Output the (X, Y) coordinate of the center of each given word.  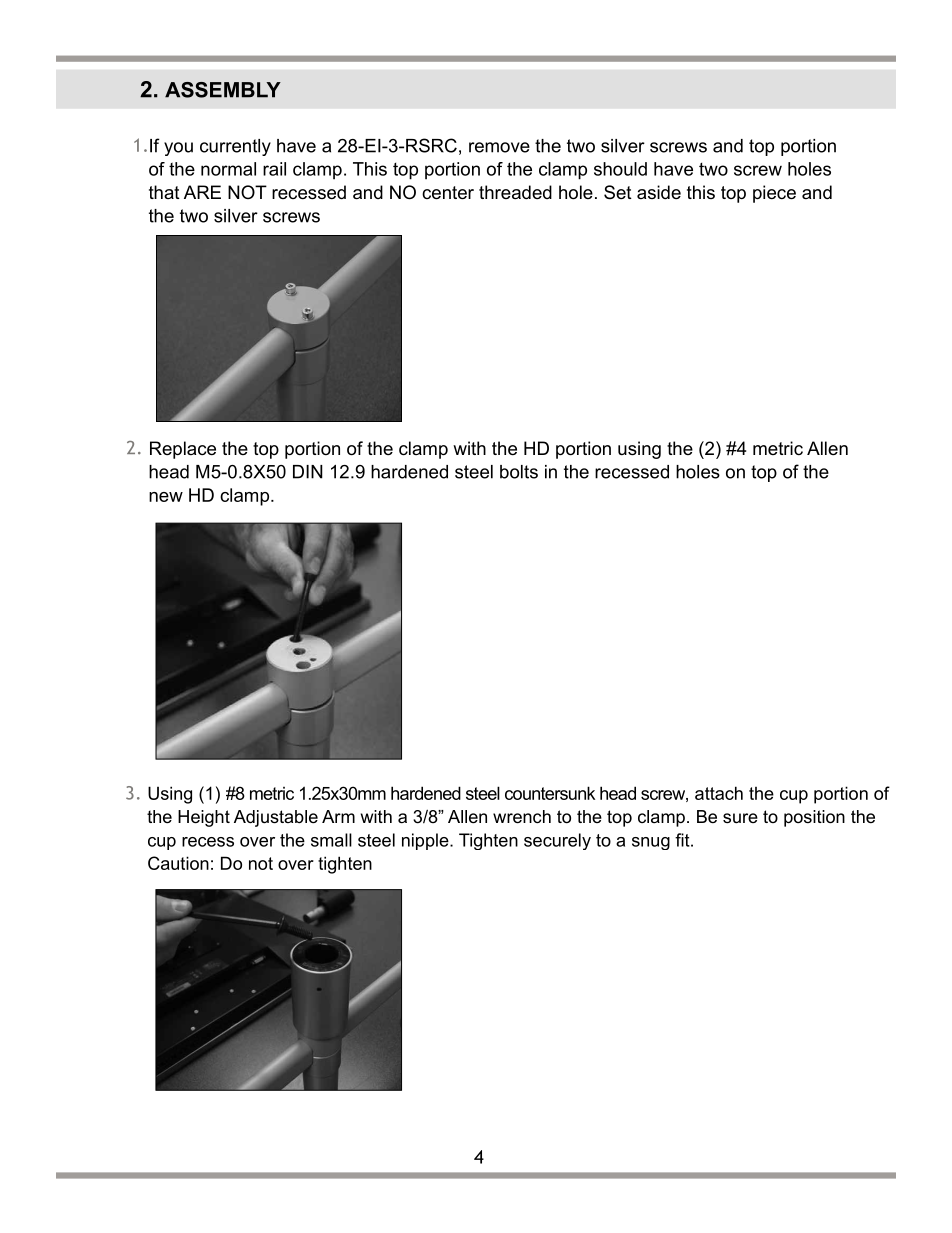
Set (618, 192)
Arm (338, 816)
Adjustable (276, 818)
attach (719, 793)
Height (204, 818)
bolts (519, 472)
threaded (515, 192)
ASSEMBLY (223, 90)
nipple (426, 841)
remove (499, 147)
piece (774, 194)
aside (659, 192)
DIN (308, 472)
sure (740, 818)
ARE (202, 192)
